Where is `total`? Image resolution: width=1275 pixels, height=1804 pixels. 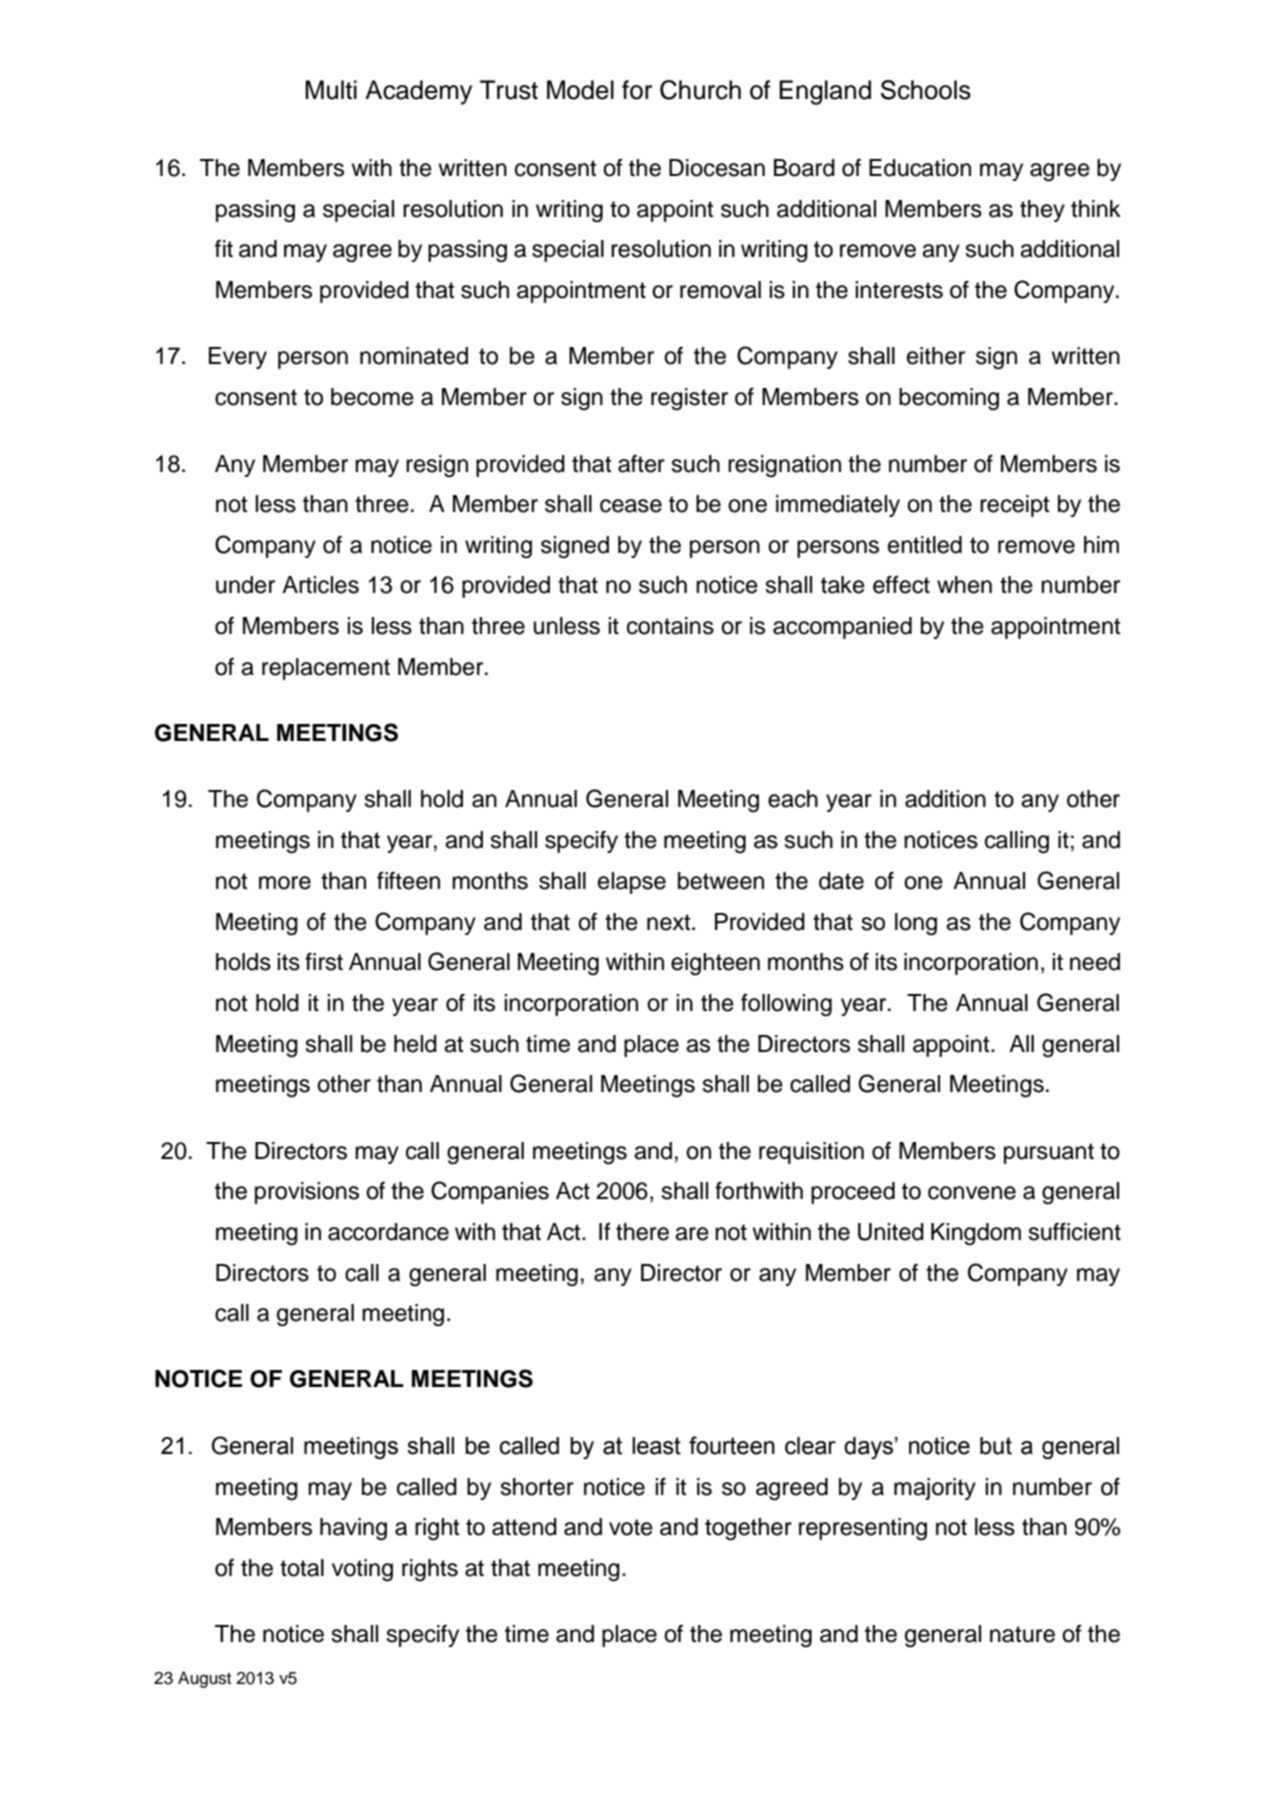 total is located at coordinates (302, 1568).
